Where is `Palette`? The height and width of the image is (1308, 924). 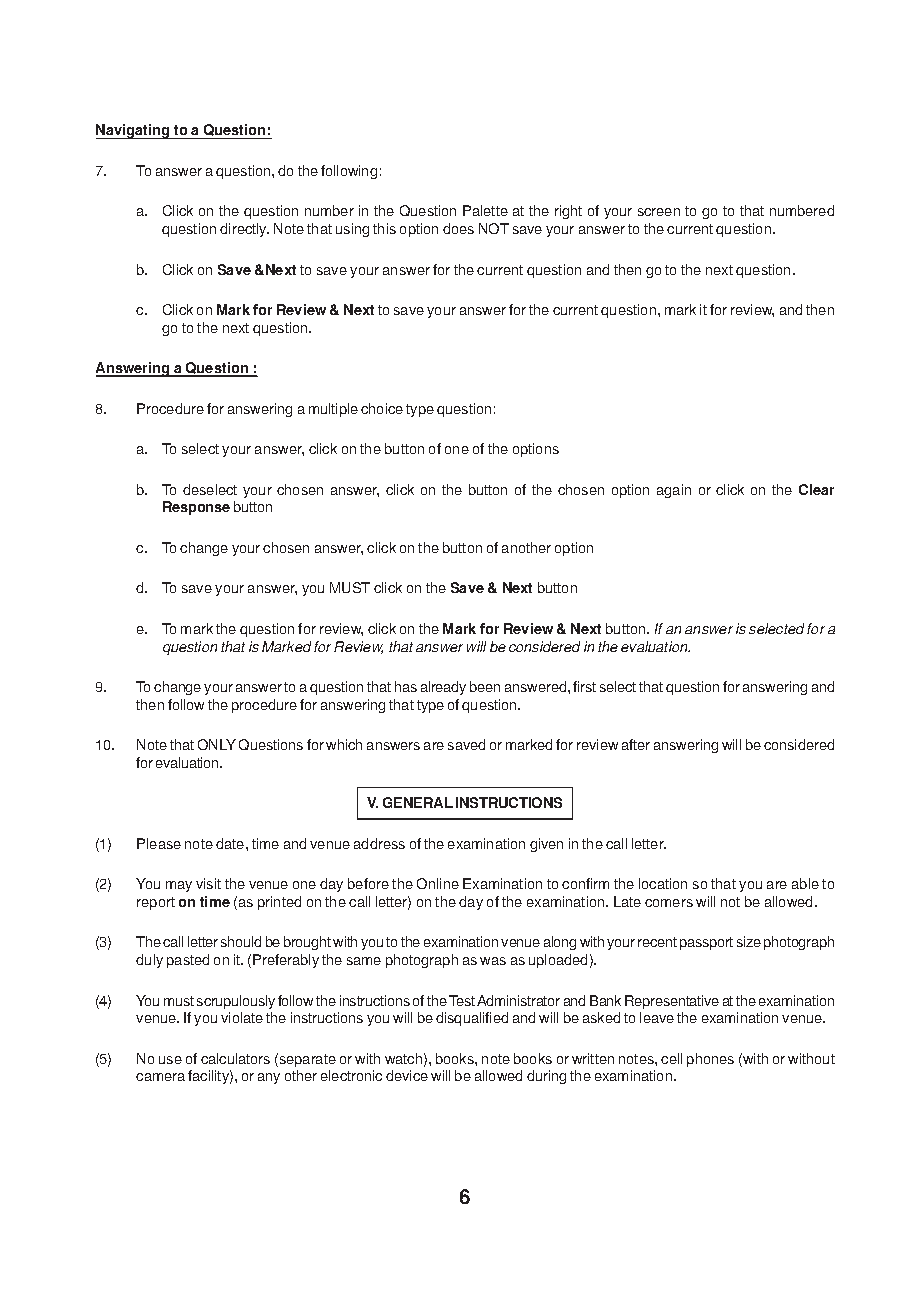
Palette is located at coordinates (485, 210).
